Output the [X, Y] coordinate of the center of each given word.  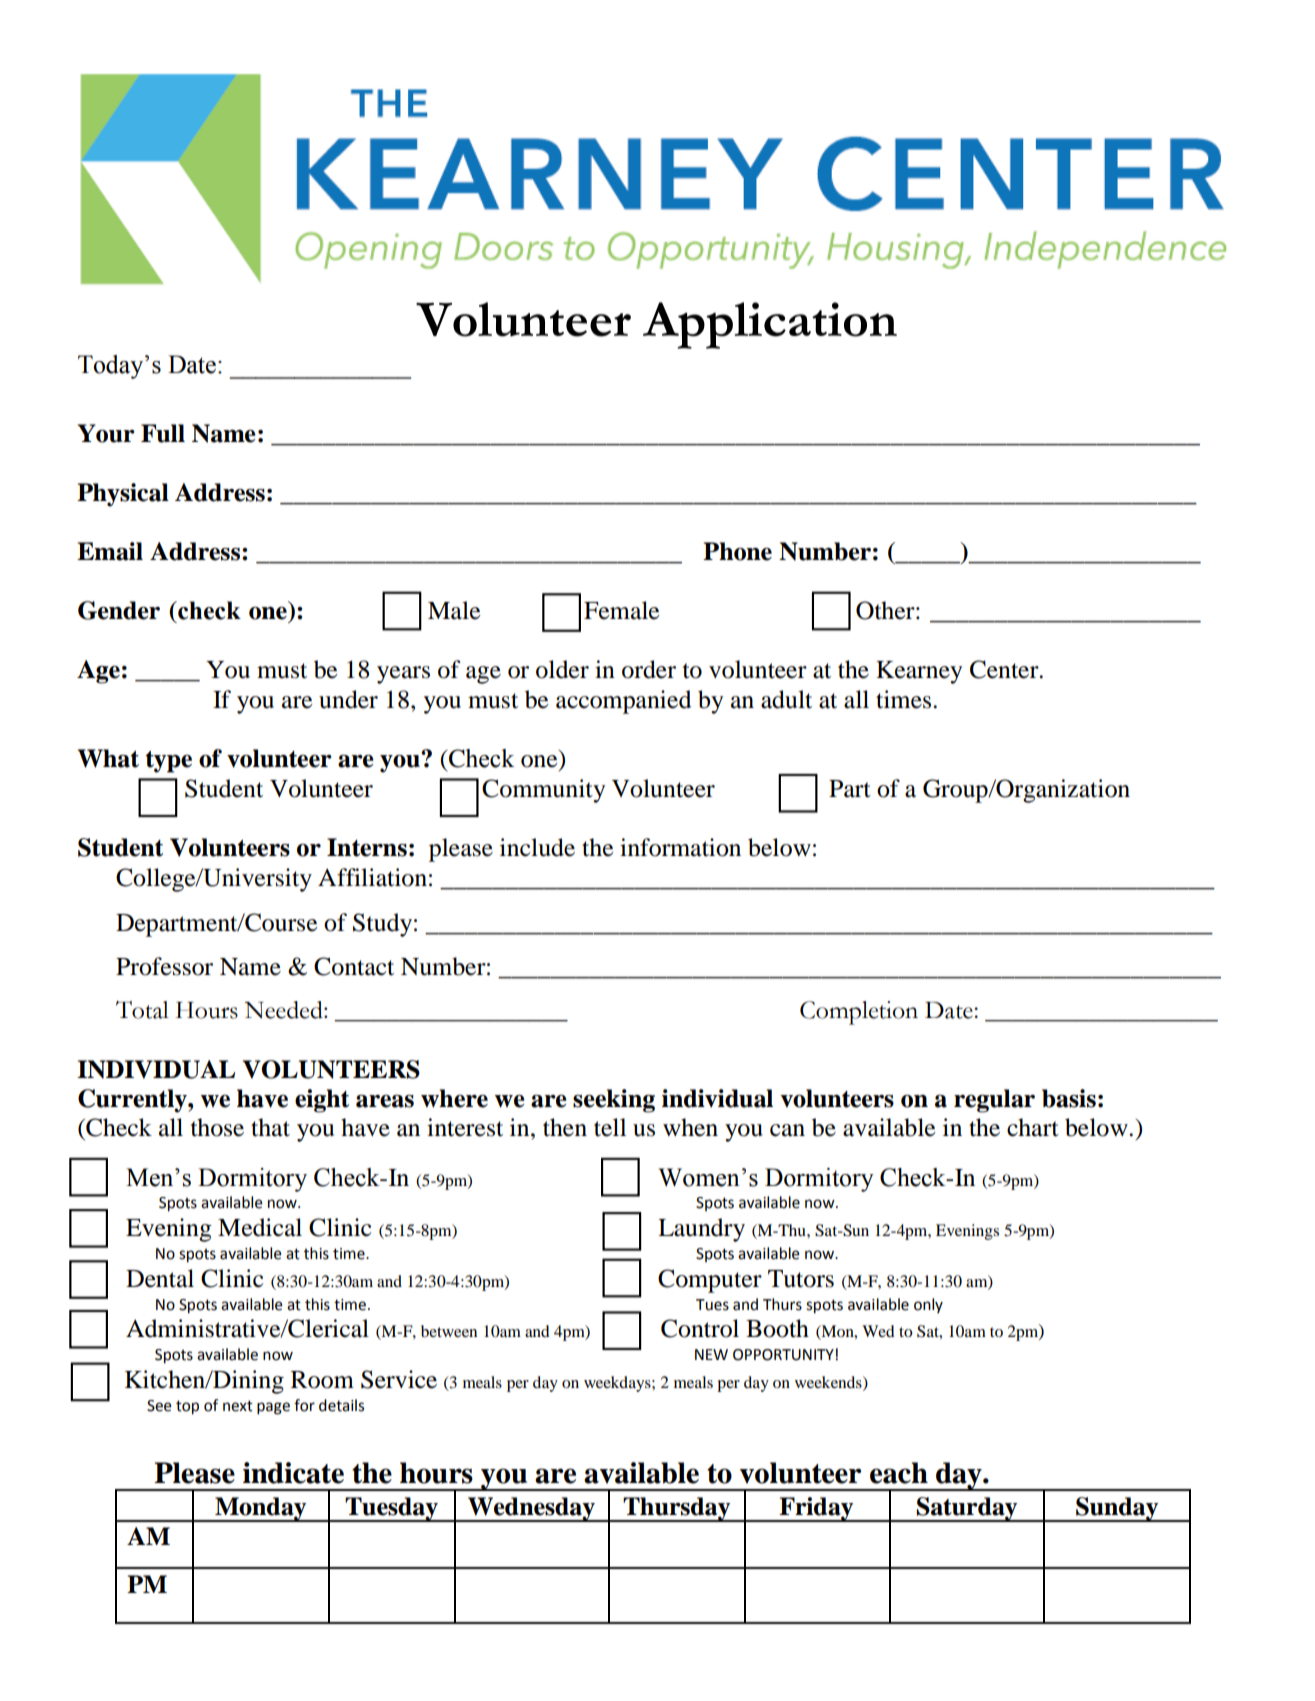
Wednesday [531, 1509]
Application [770, 325]
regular [994, 1101]
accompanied [623, 702]
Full [163, 433]
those [217, 1127]
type [169, 762]
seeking [614, 1101]
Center [1005, 669]
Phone [737, 551]
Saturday [967, 1509]
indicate [293, 1473]
